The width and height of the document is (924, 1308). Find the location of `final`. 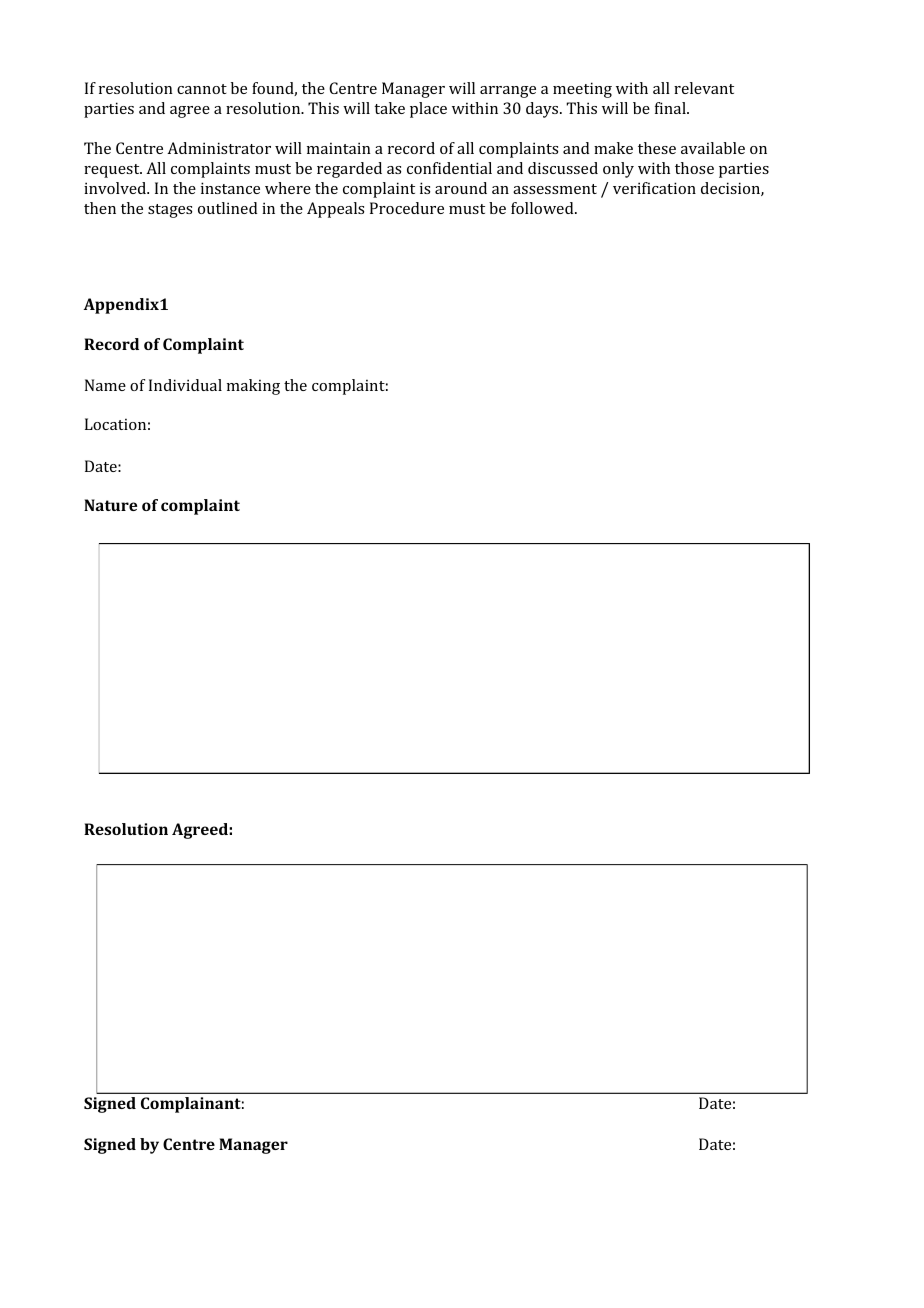

final is located at coordinates (671, 108).
